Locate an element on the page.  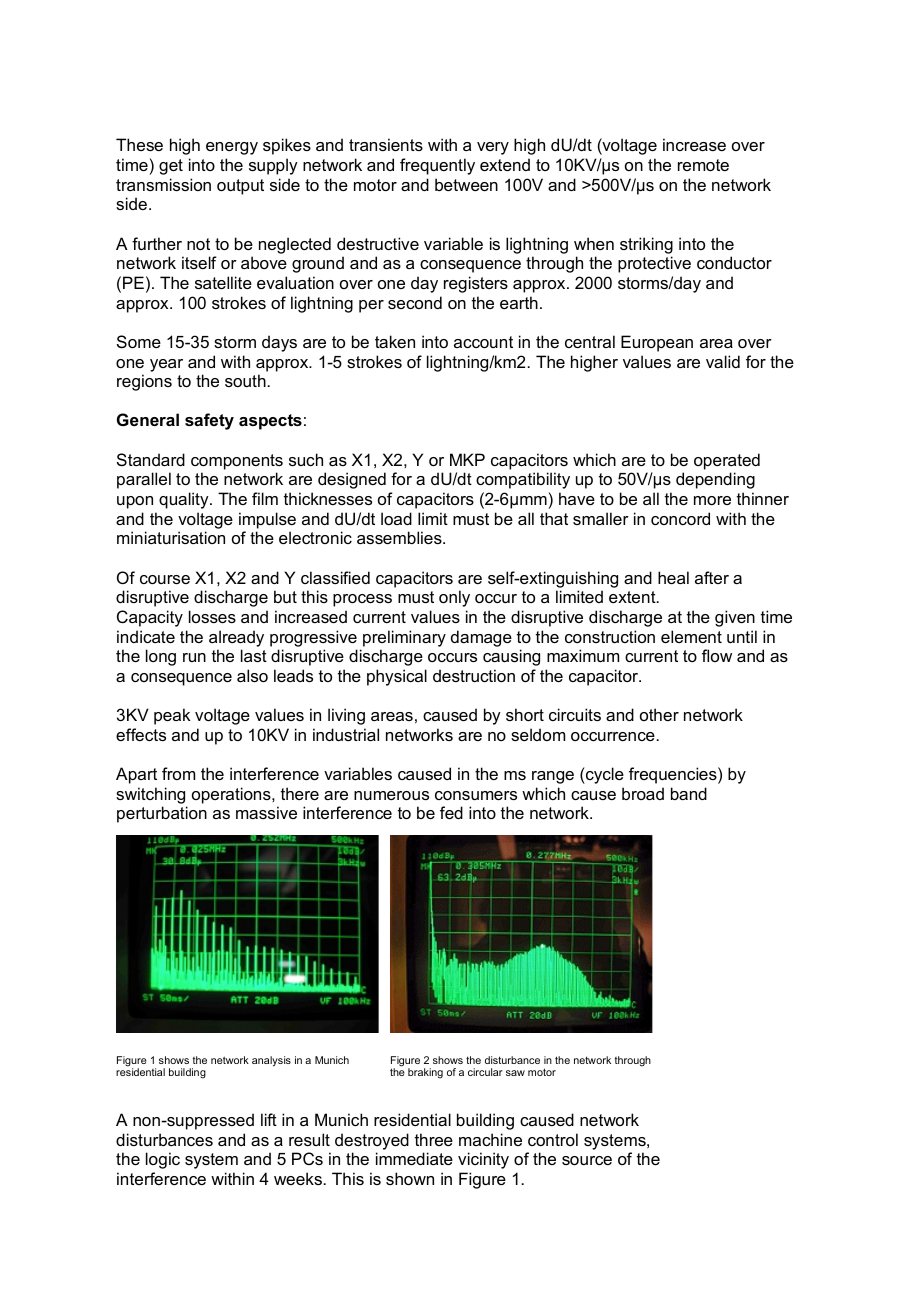
run is located at coordinates (194, 657).
